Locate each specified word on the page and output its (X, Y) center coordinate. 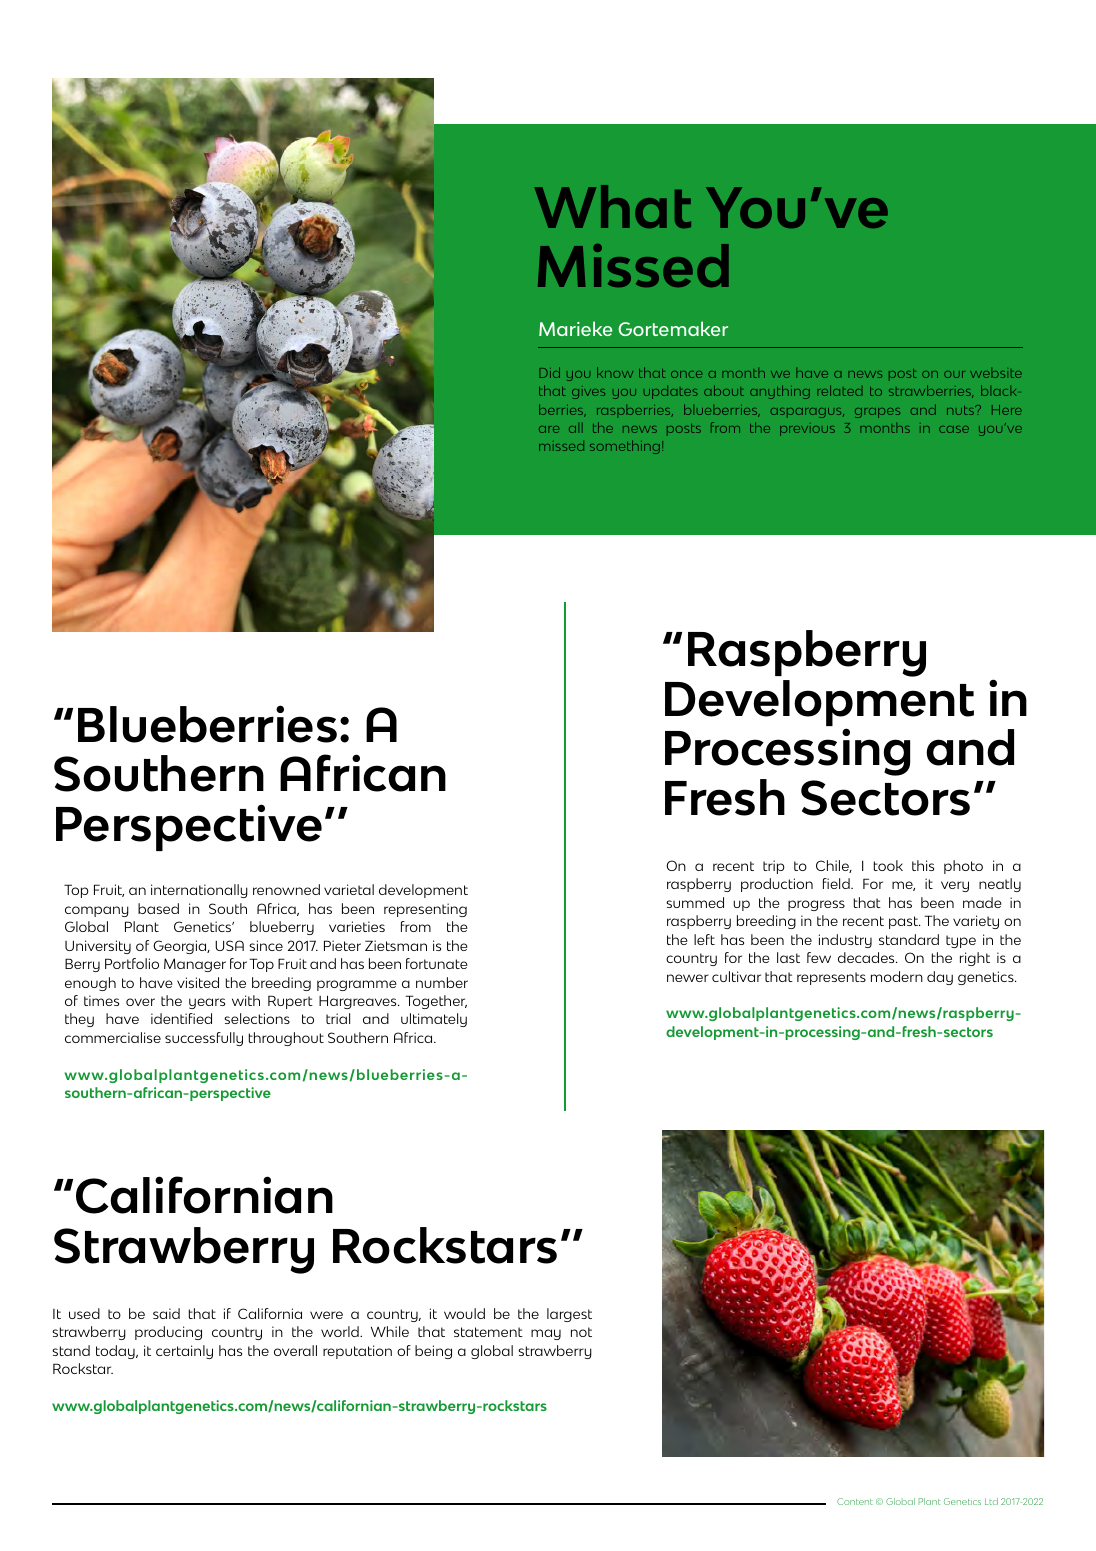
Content (855, 1501)
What (613, 206)
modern (897, 976)
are (549, 429)
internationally (199, 891)
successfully (204, 1039)
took (888, 865)
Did (550, 372)
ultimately (434, 1020)
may (546, 1334)
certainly (184, 1352)
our (954, 374)
